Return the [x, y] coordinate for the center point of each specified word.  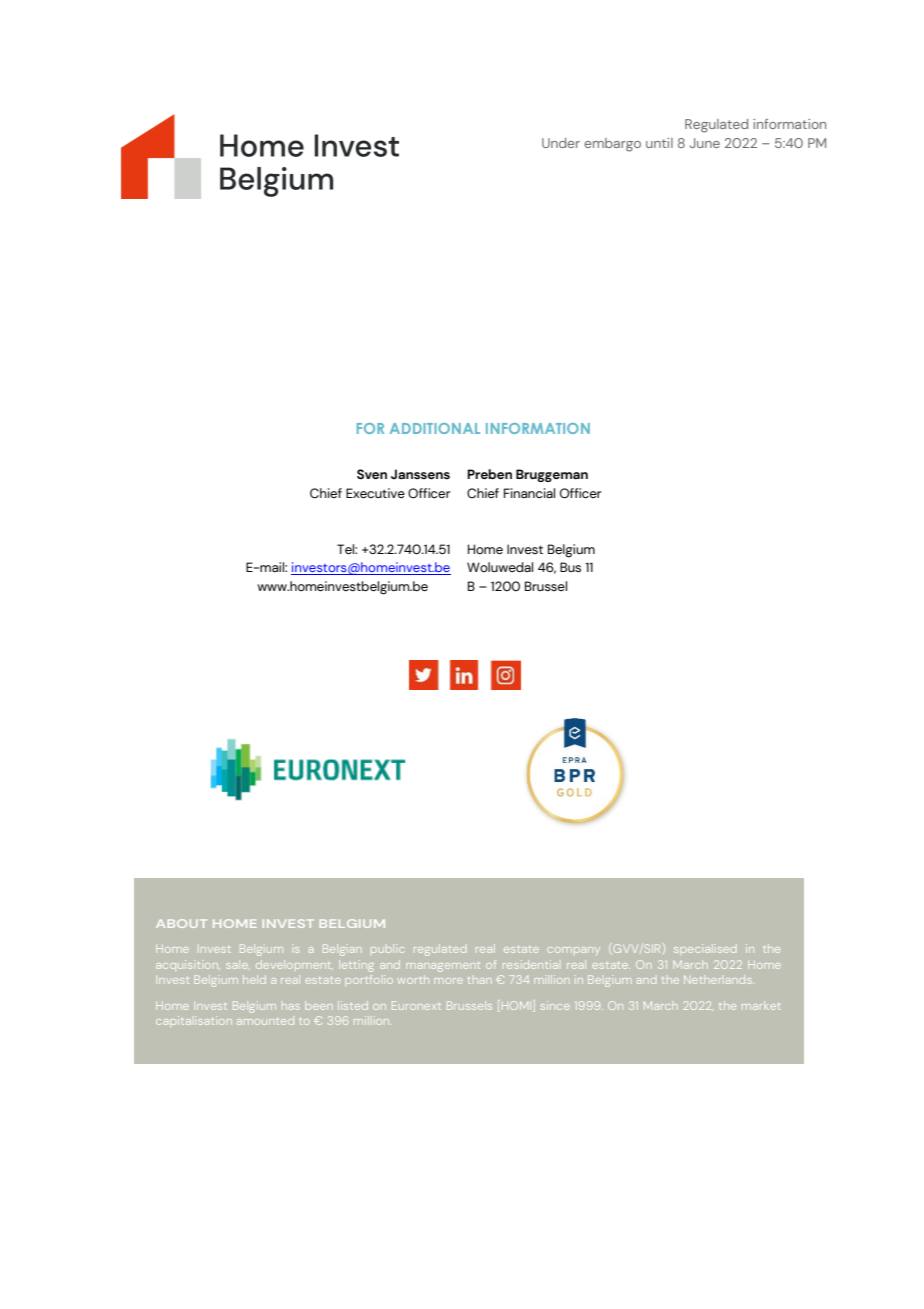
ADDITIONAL [435, 428]
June [705, 143]
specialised [705, 949]
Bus [570, 567]
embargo [612, 145]
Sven [372, 474]
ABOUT [181, 923]
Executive [375, 493]
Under [561, 143]
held [254, 979]
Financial [529, 493]
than [479, 980]
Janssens [420, 474]
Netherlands [718, 979]
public [387, 948]
